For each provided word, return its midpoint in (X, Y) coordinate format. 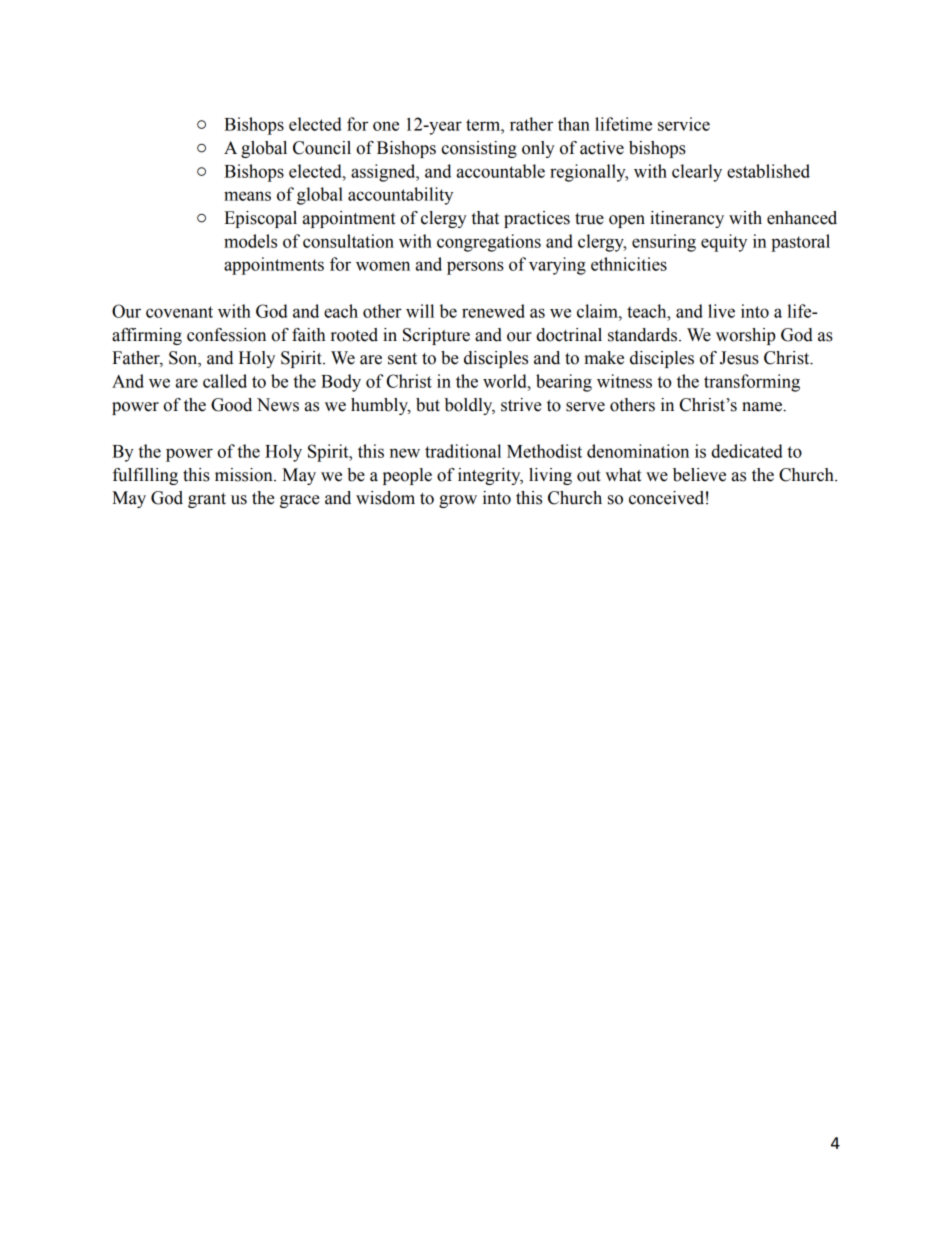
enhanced (802, 218)
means (247, 196)
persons (475, 268)
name (763, 407)
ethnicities (629, 264)
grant (207, 500)
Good (231, 405)
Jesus (739, 358)
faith (308, 335)
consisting (479, 149)
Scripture (436, 336)
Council (322, 148)
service (684, 124)
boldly (470, 406)
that (485, 218)
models (250, 241)
